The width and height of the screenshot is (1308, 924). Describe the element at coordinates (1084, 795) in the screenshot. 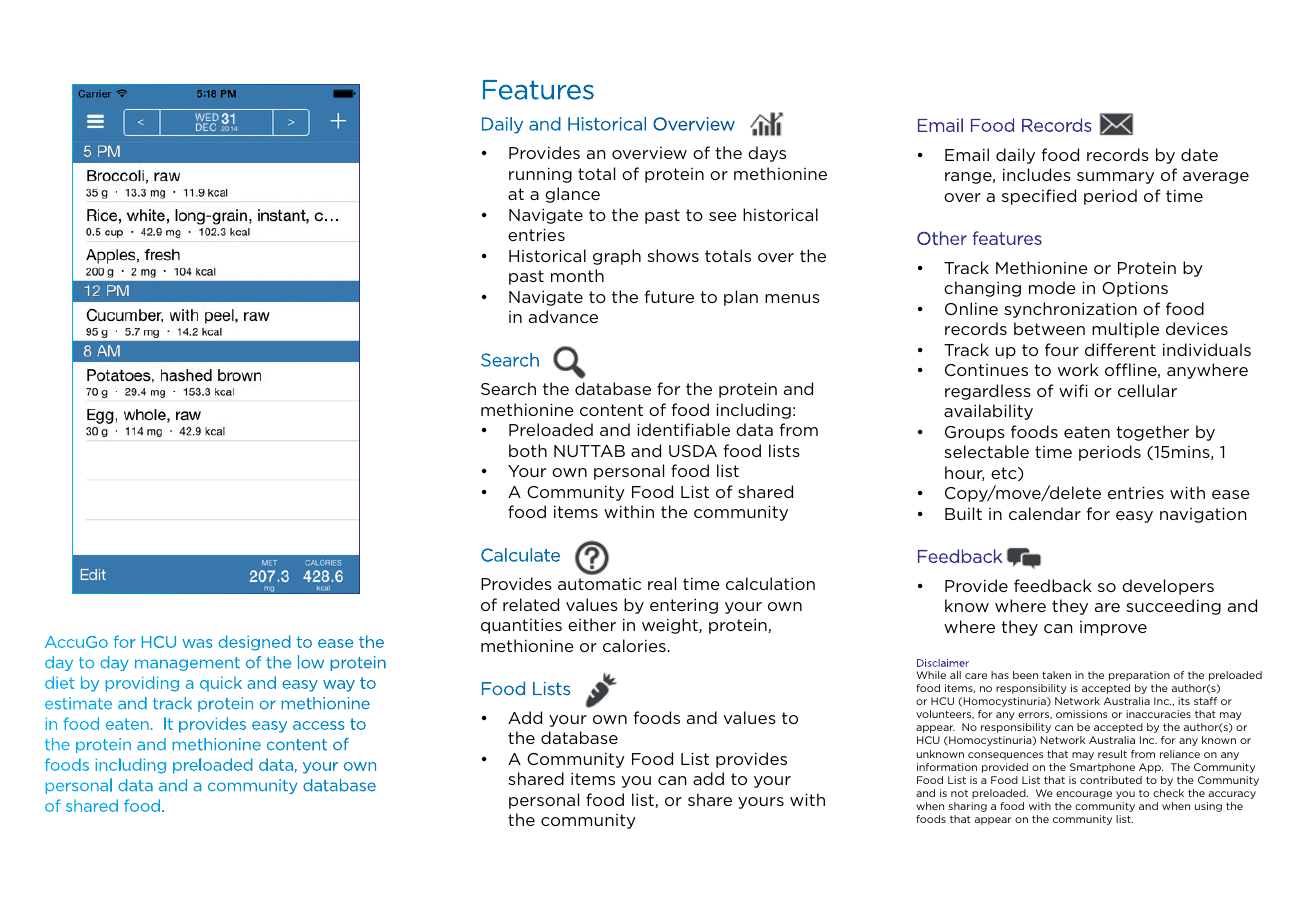

I see `encourage` at that location.
